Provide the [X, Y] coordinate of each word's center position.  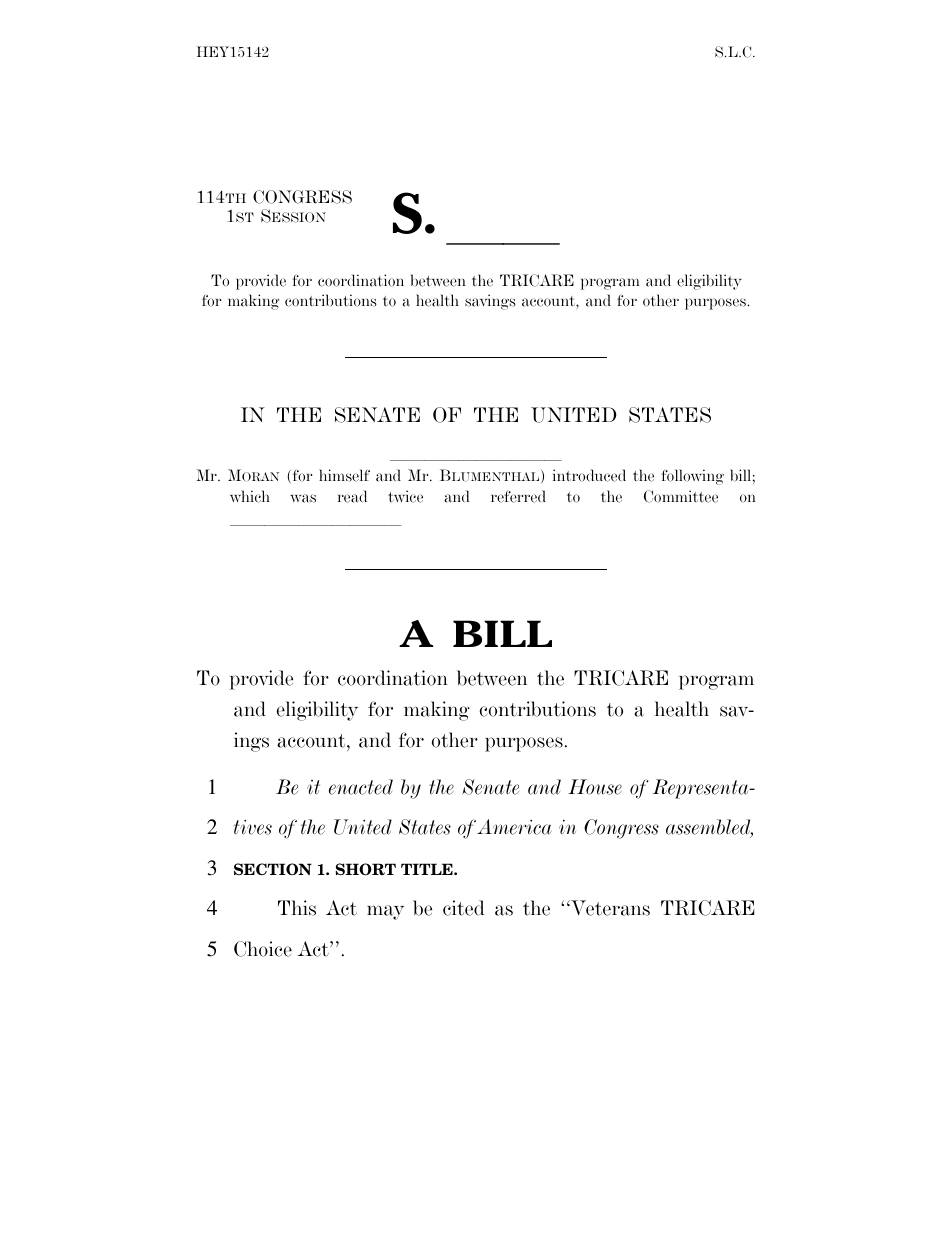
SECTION [273, 869]
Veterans [609, 908]
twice [405, 496]
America [514, 827]
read [352, 496]
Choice [263, 949]
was [303, 498]
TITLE [428, 869]
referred [518, 496]
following [692, 477]
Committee [681, 496]
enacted [361, 787]
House [595, 787]
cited [464, 908]
